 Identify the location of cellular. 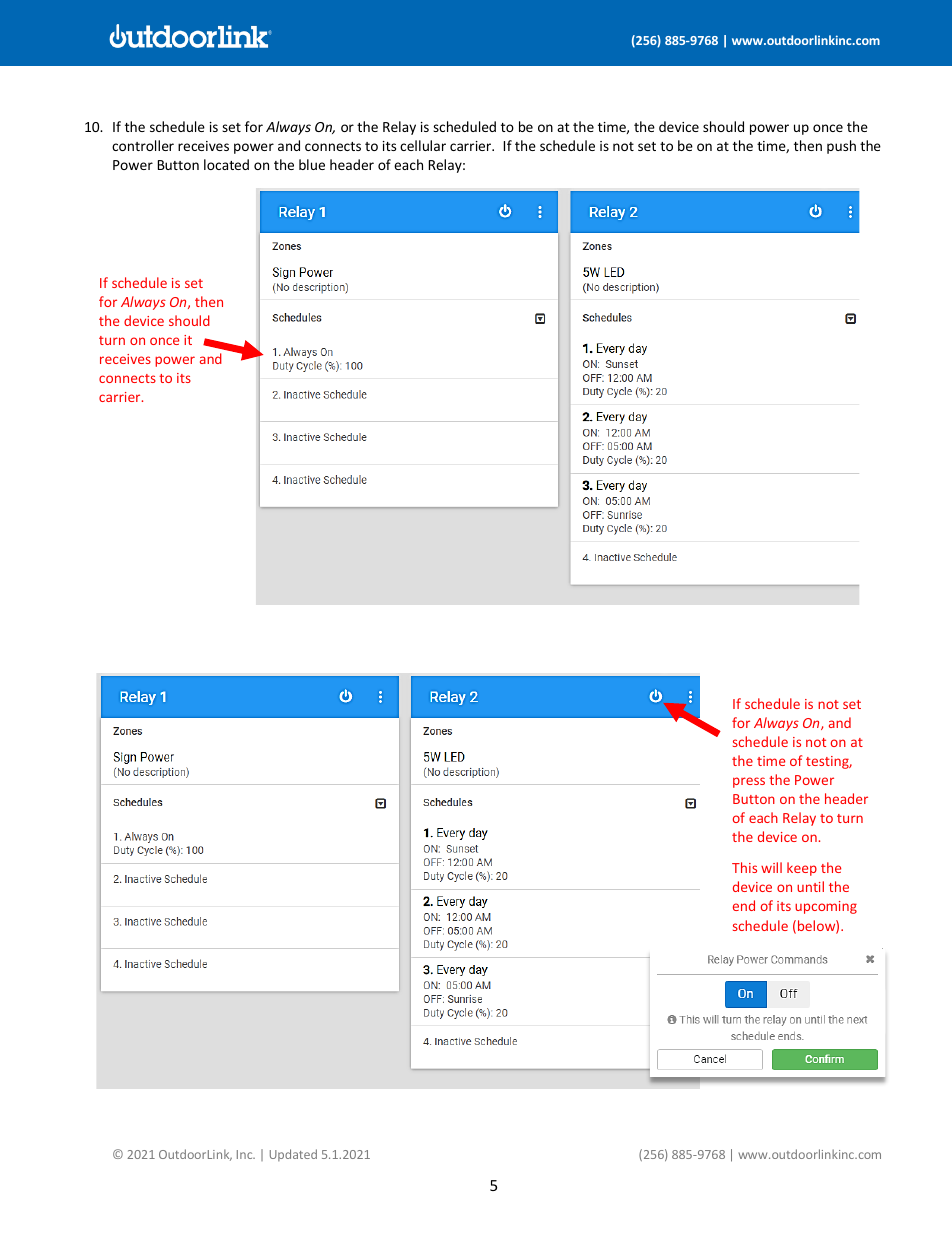
(423, 145).
